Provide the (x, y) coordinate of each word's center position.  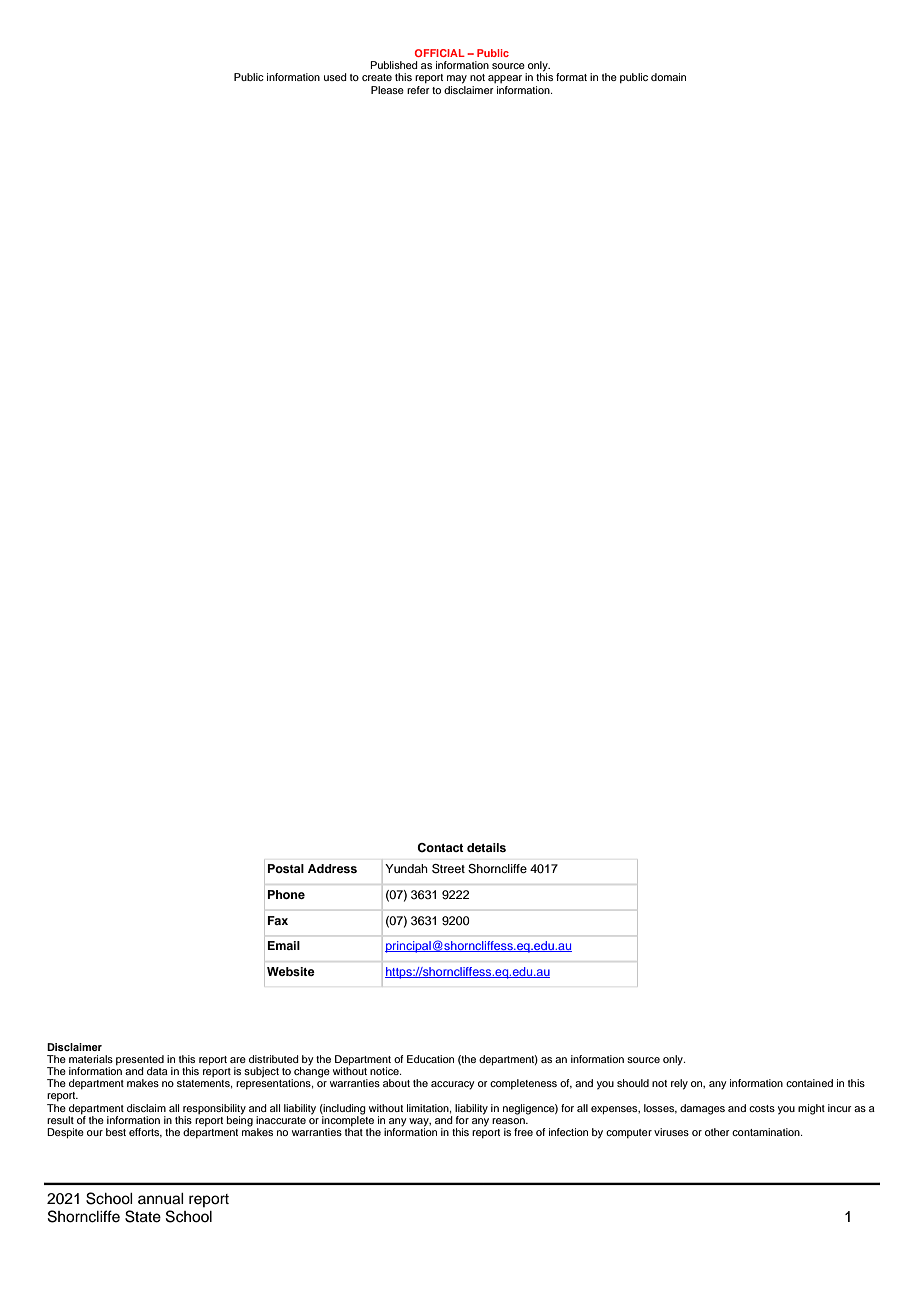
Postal (286, 868)
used (335, 77)
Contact (440, 848)
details (486, 847)
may (457, 79)
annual (161, 1199)
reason (509, 1121)
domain (668, 77)
